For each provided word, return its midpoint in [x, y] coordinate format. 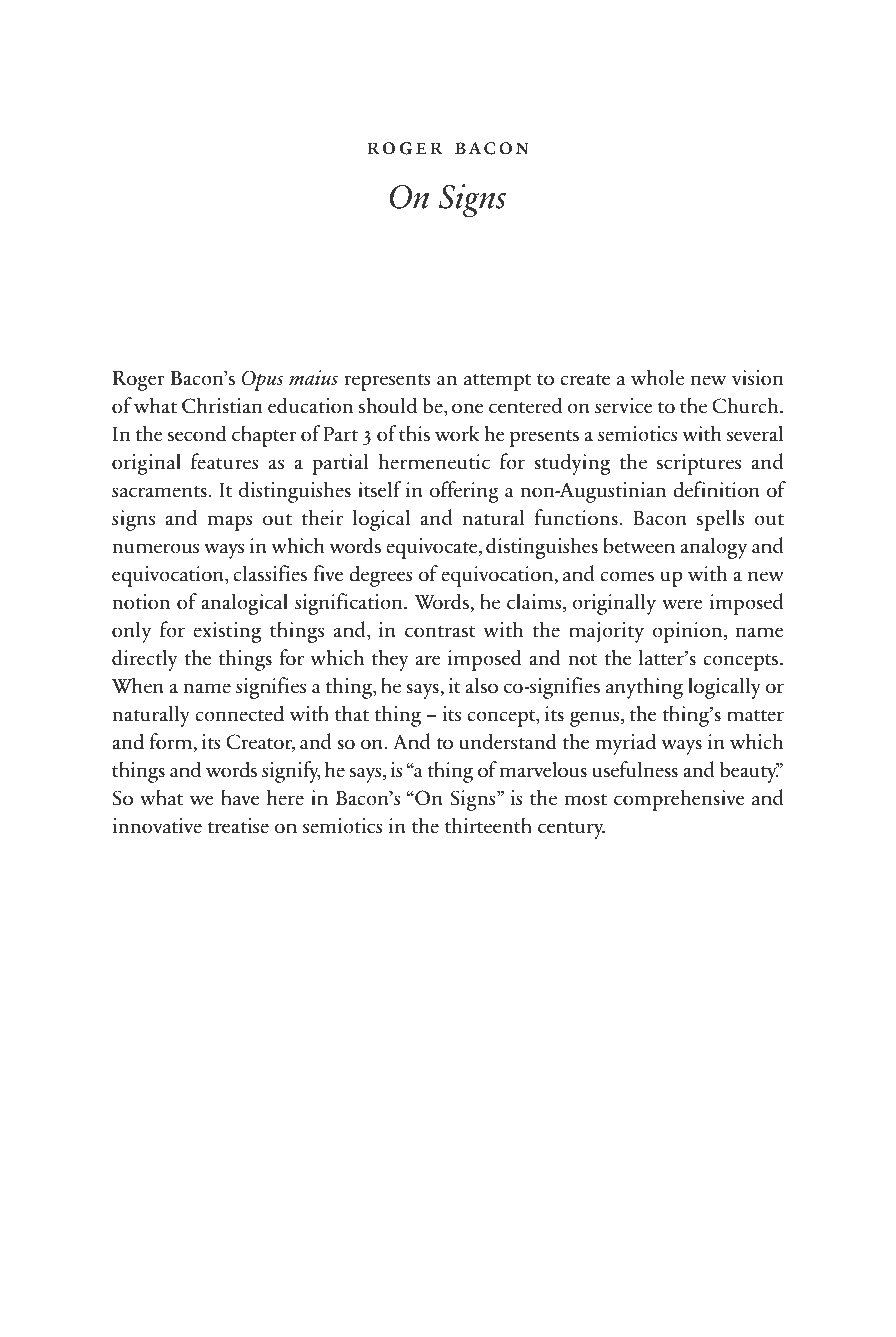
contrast [440, 632]
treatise [238, 826]
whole [657, 377]
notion [141, 602]
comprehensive [679, 800]
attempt [497, 382]
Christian [222, 405]
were [682, 604]
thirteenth [488, 825]
